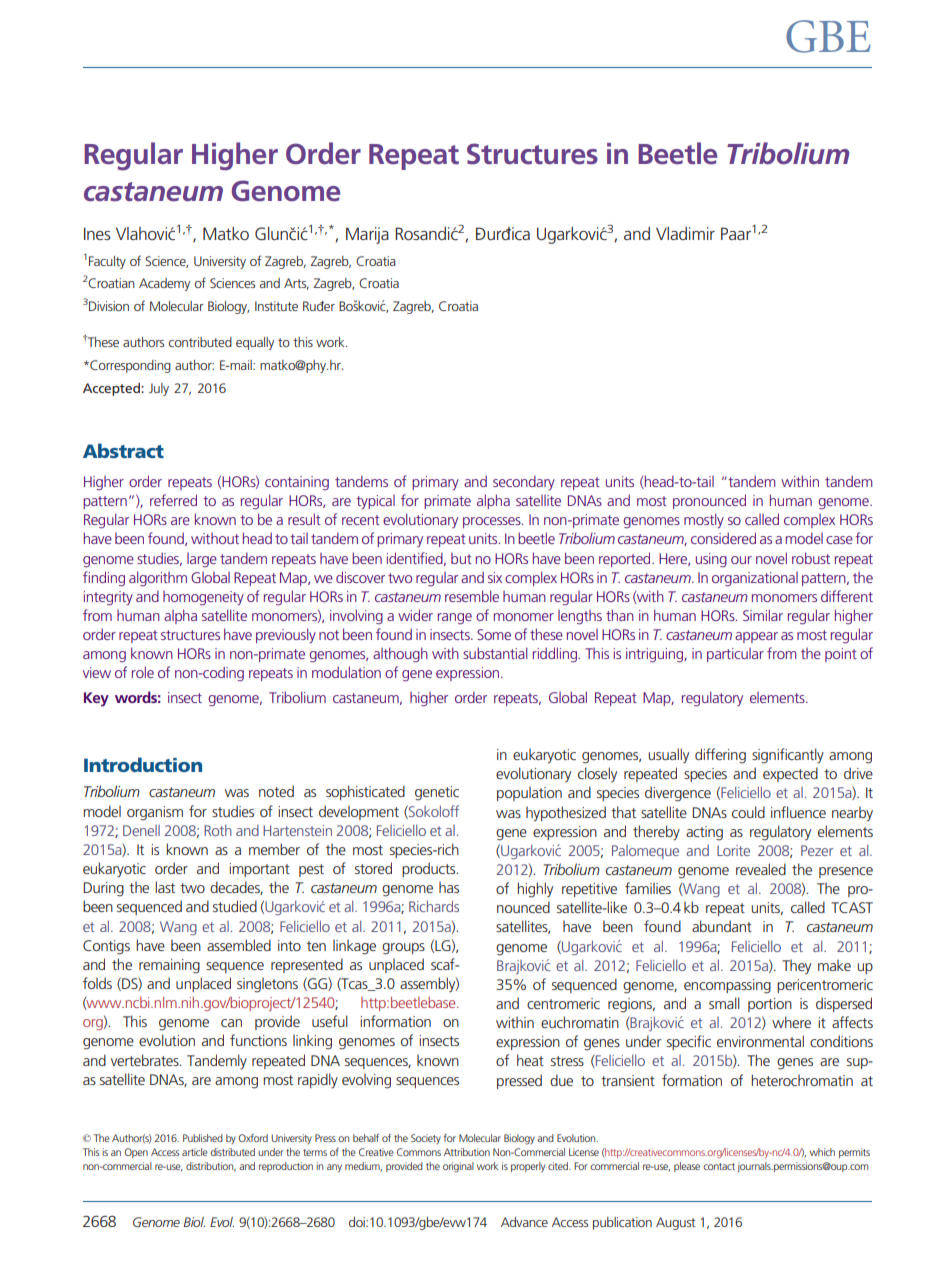  Describe the element at coordinates (296, 284) in the screenshot. I see `Arts` at that location.
